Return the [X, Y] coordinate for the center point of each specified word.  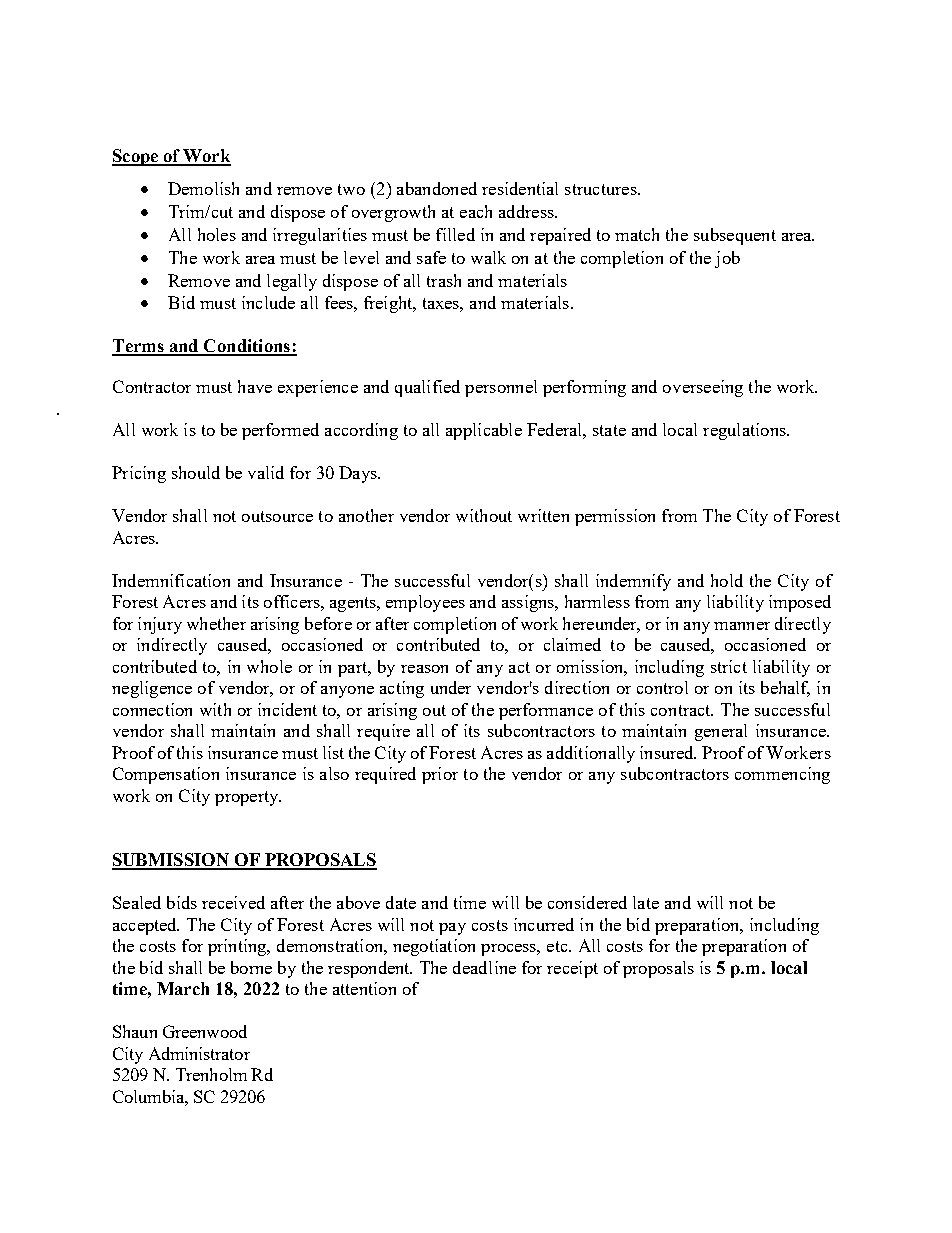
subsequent [735, 236]
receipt [572, 969]
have [255, 386]
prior [440, 775]
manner [742, 626]
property [248, 798]
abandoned [437, 188]
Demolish [203, 188]
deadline [484, 967]
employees [425, 603]
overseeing [703, 388]
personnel [501, 388]
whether [216, 623]
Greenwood [205, 1031]
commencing [782, 775]
